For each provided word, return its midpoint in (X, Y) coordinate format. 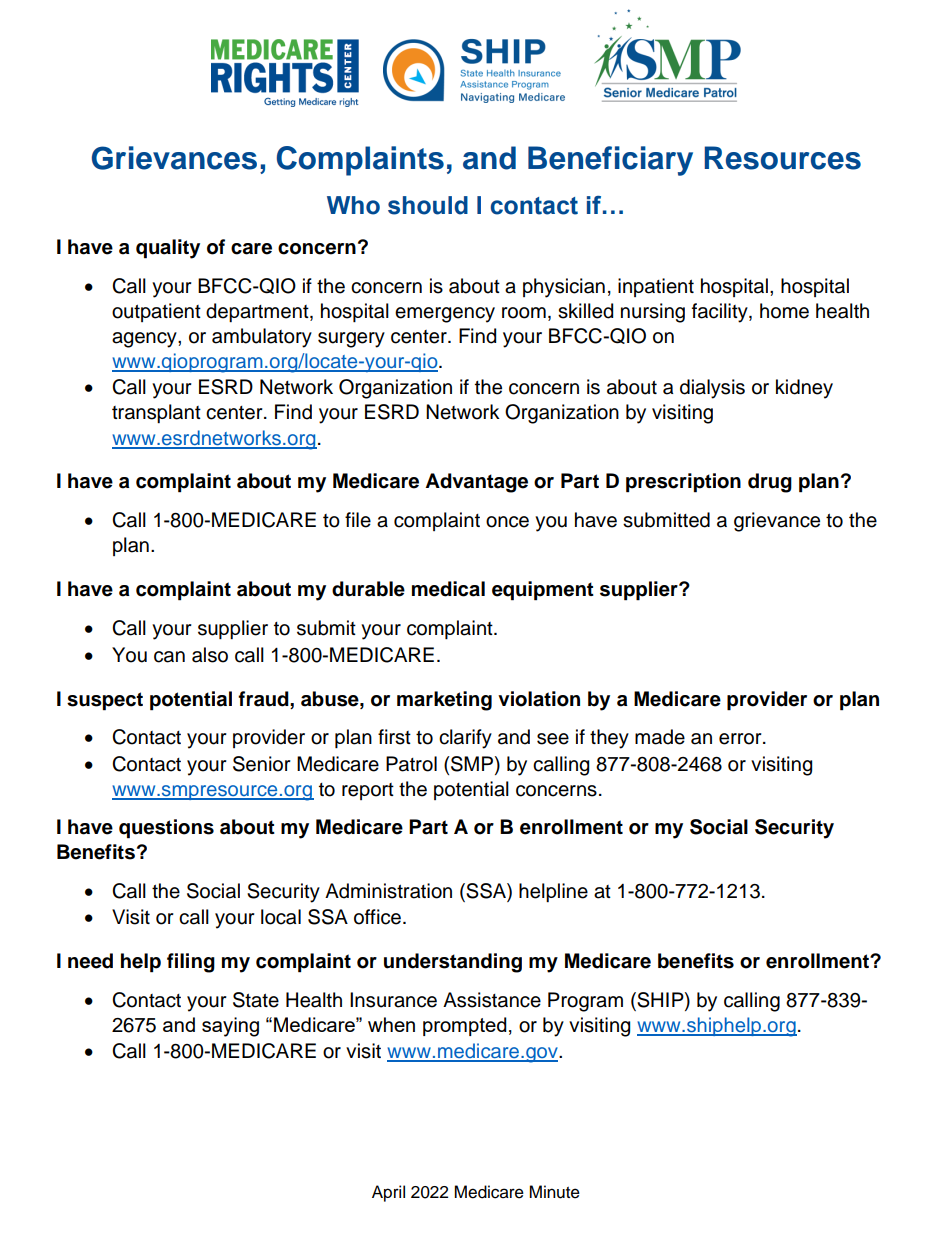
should (428, 205)
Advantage (476, 483)
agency (145, 340)
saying (230, 1027)
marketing (444, 701)
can (169, 657)
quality (168, 249)
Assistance (492, 1000)
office (379, 917)
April (388, 1193)
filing (191, 963)
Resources (782, 158)
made (660, 737)
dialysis (712, 389)
